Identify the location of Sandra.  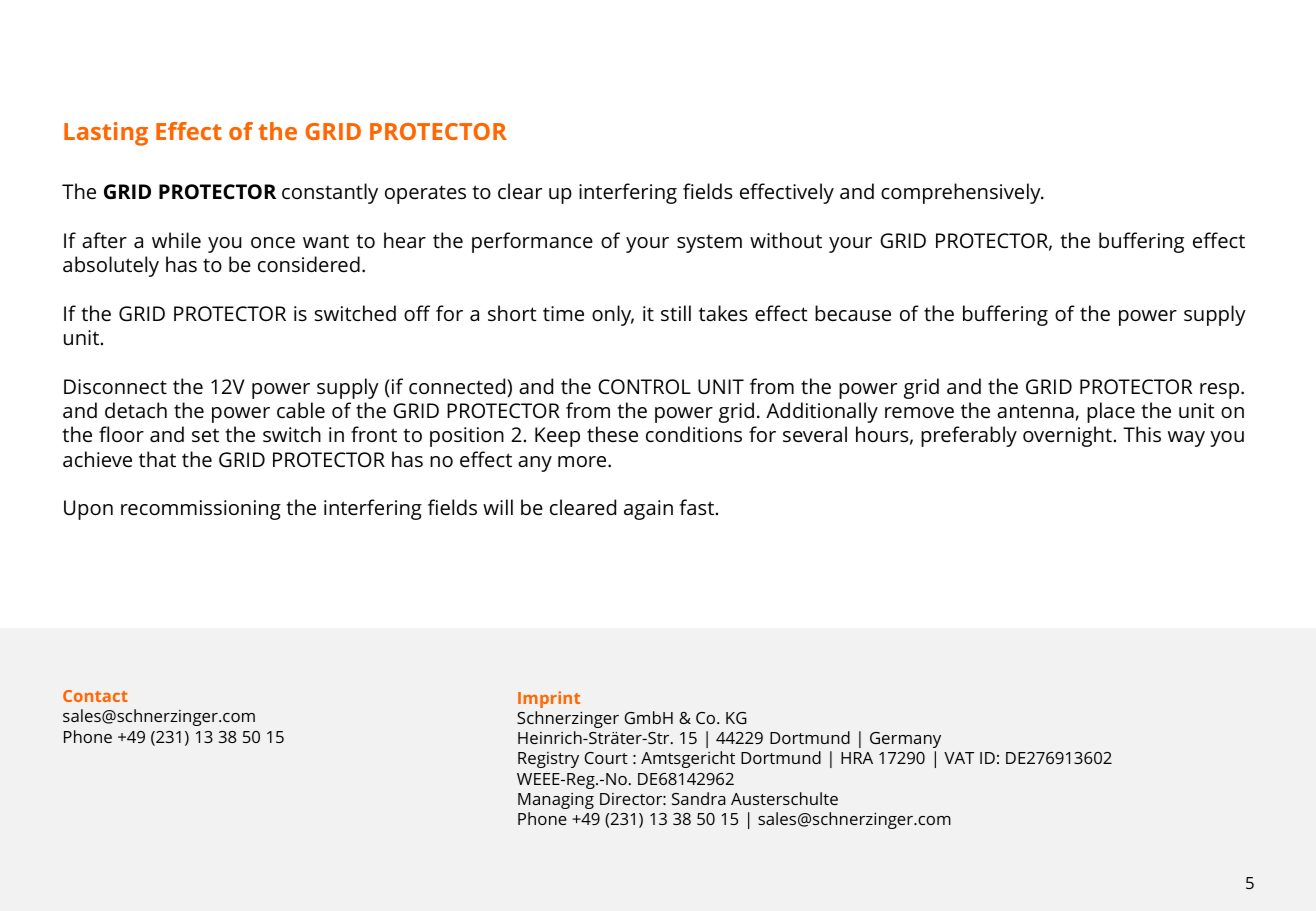
(699, 798).
